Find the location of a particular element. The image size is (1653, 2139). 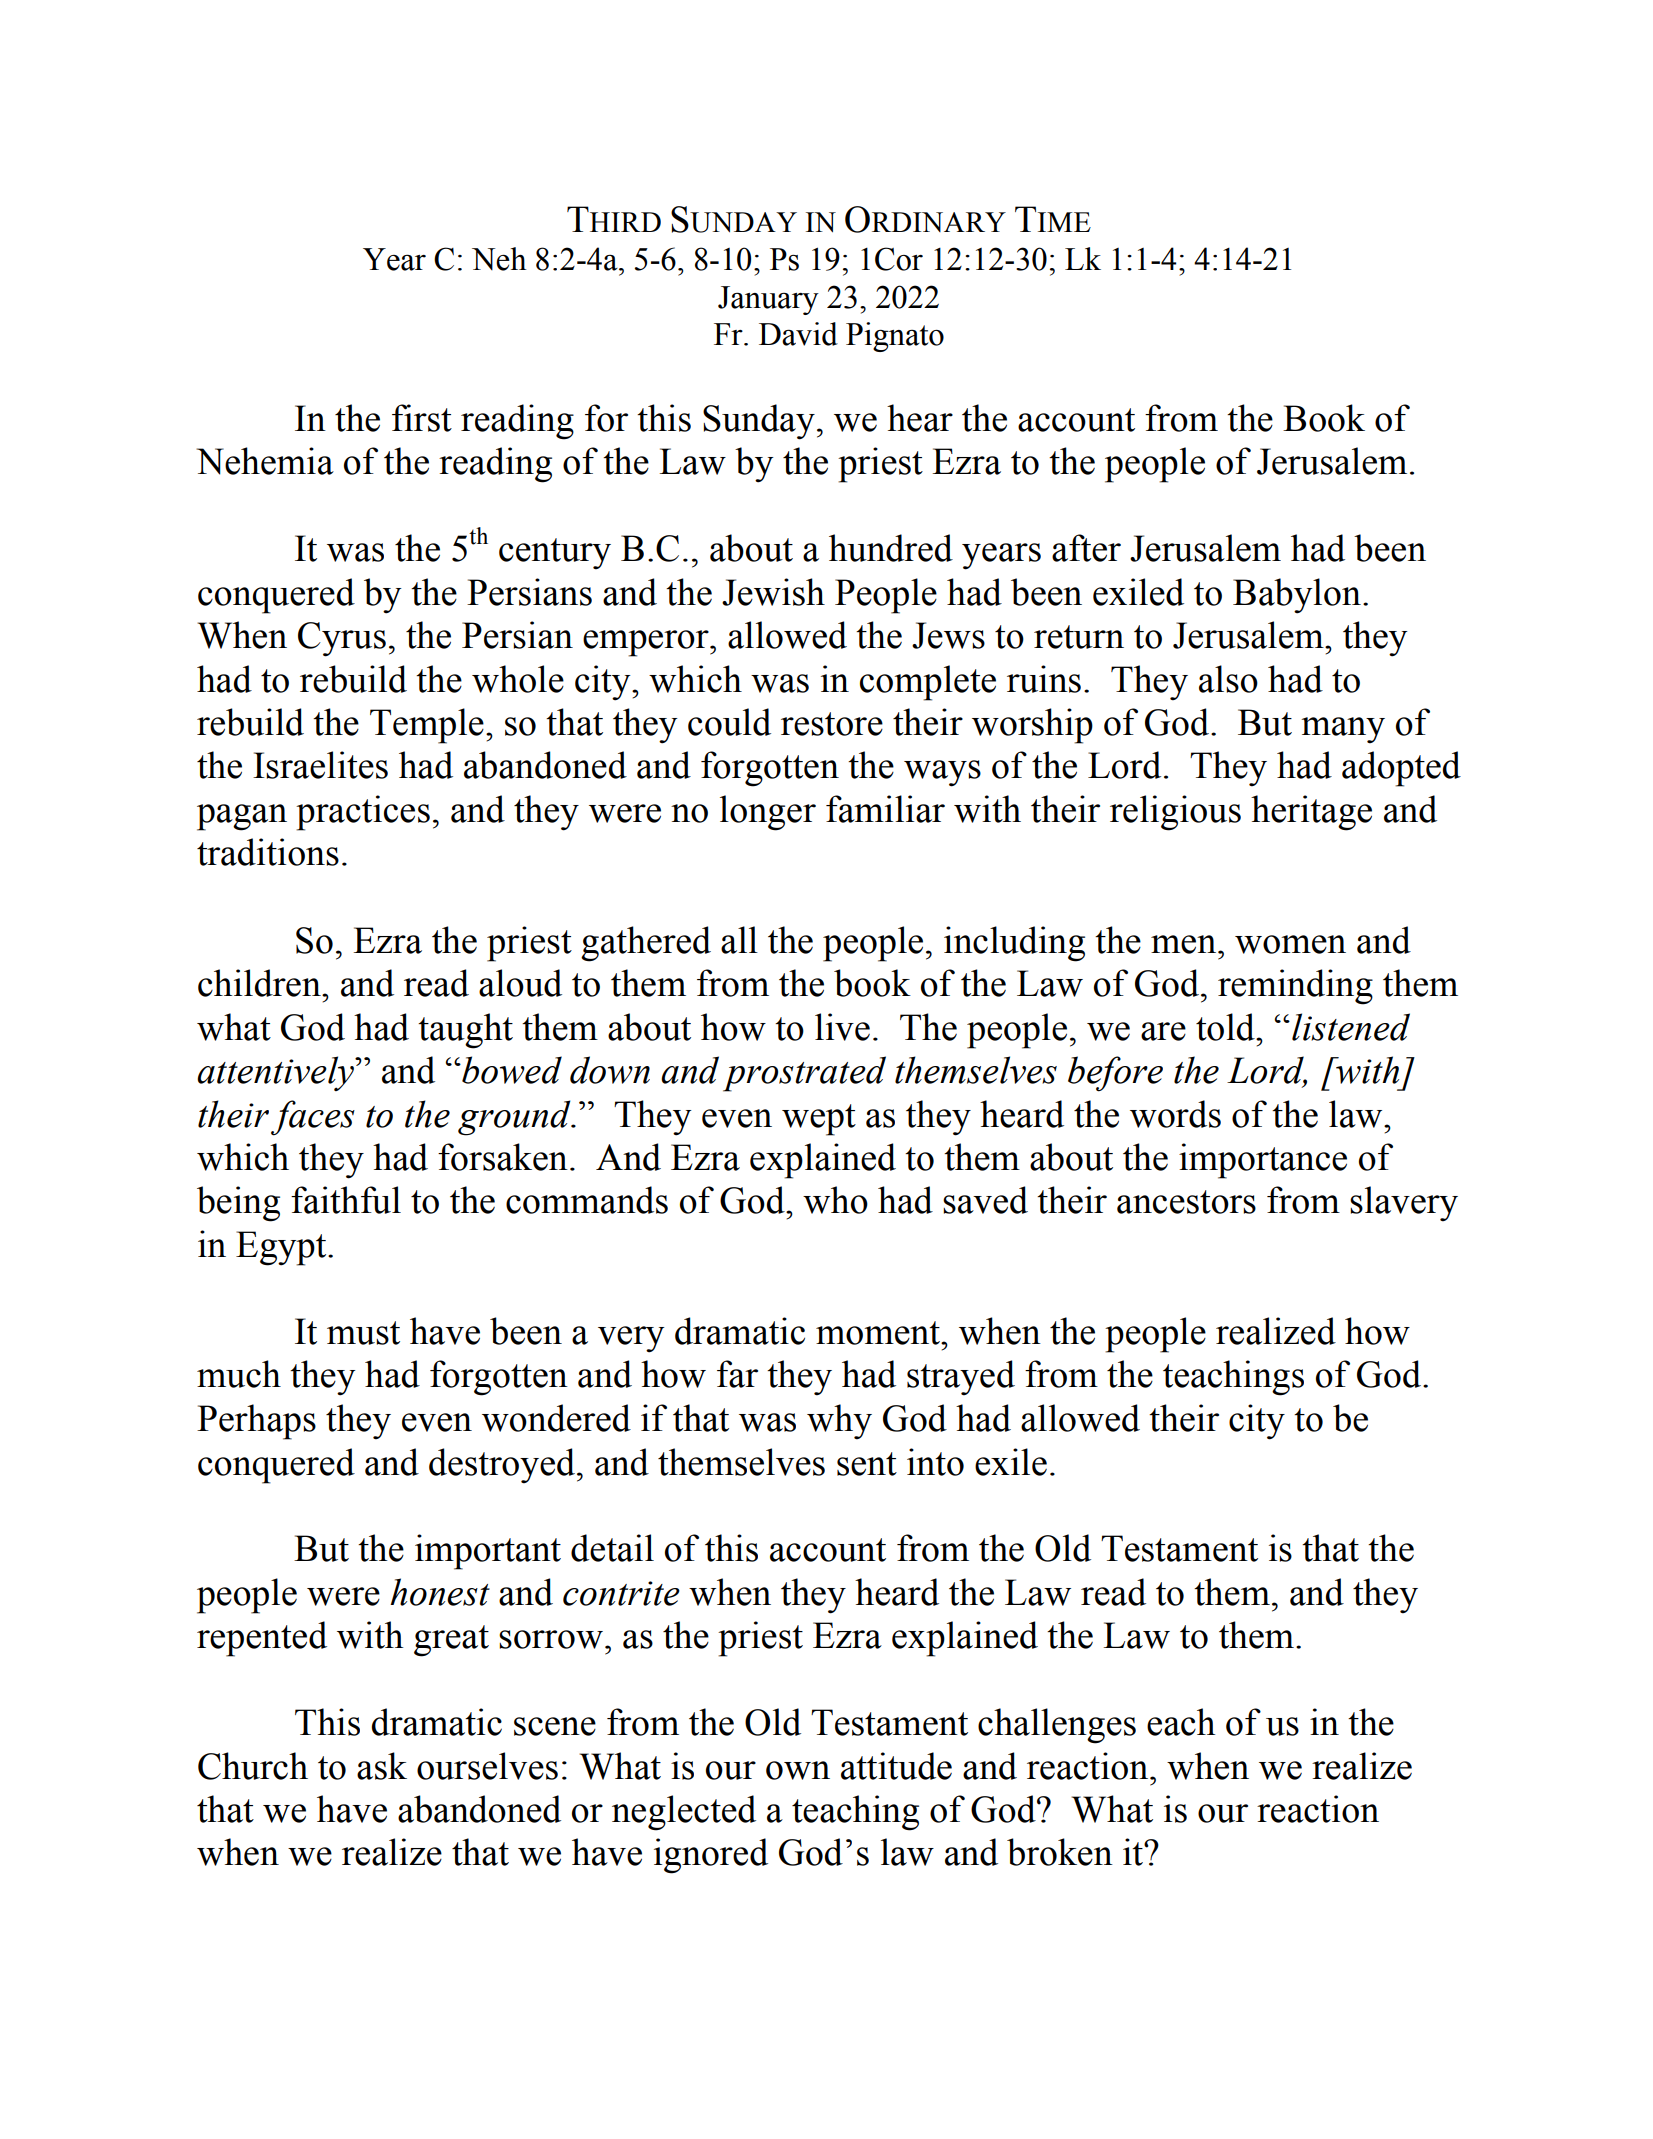

first is located at coordinates (422, 418).
